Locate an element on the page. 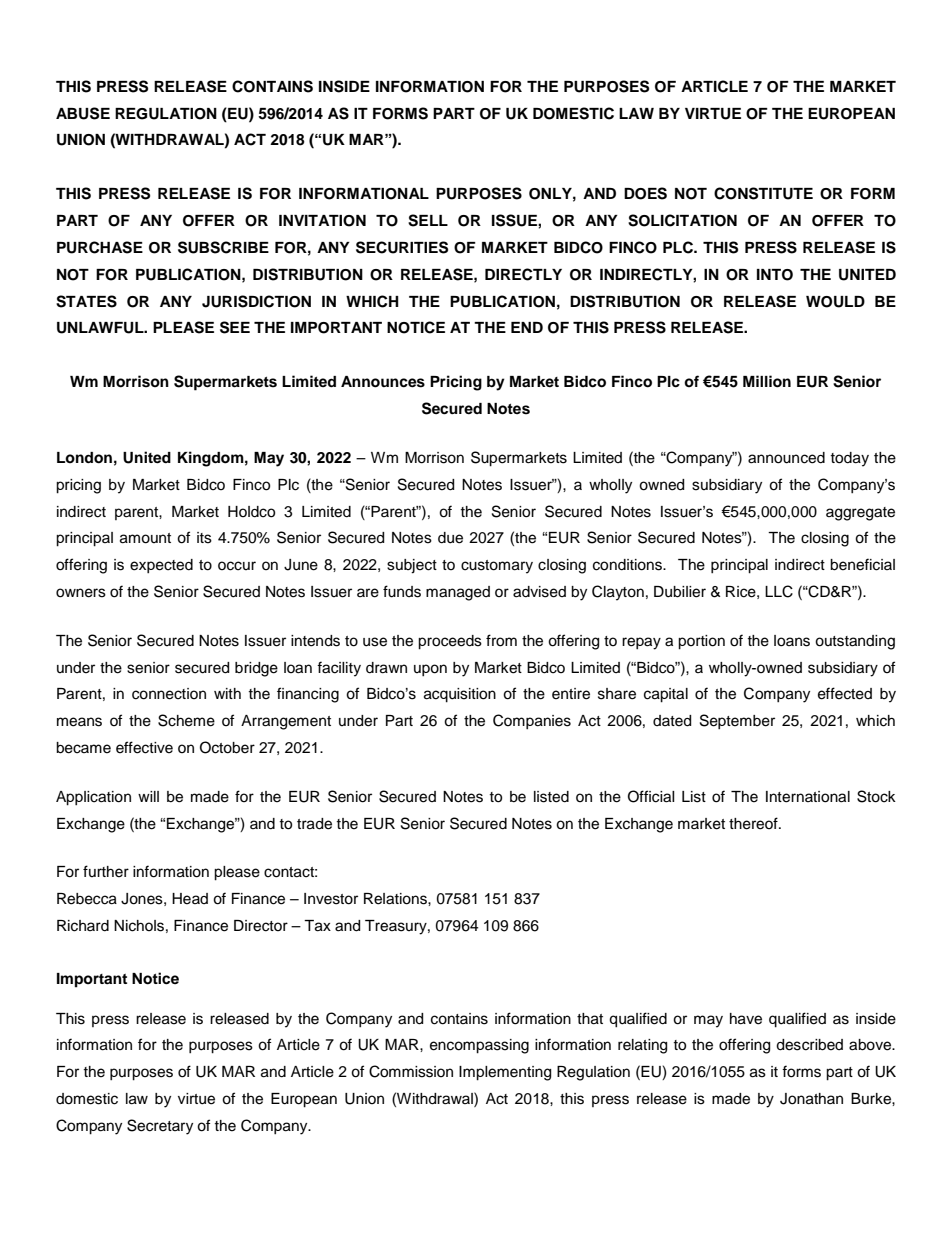 This page has height=1233, width=952. CONSTITUTE is located at coordinates (763, 193).
